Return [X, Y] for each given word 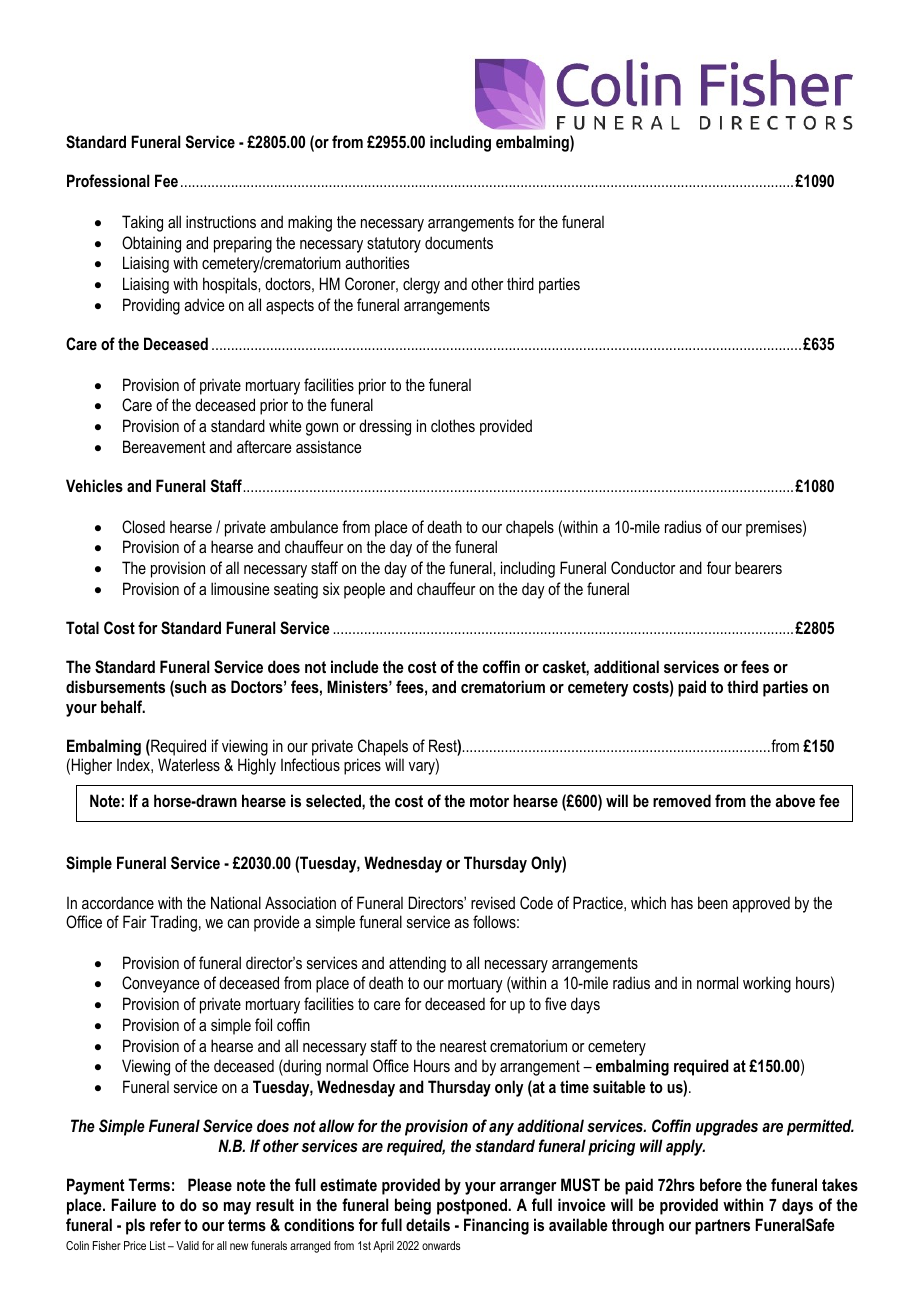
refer [165, 1224]
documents [459, 242]
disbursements [115, 686]
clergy [421, 285]
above [795, 800]
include [355, 666]
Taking [142, 223]
